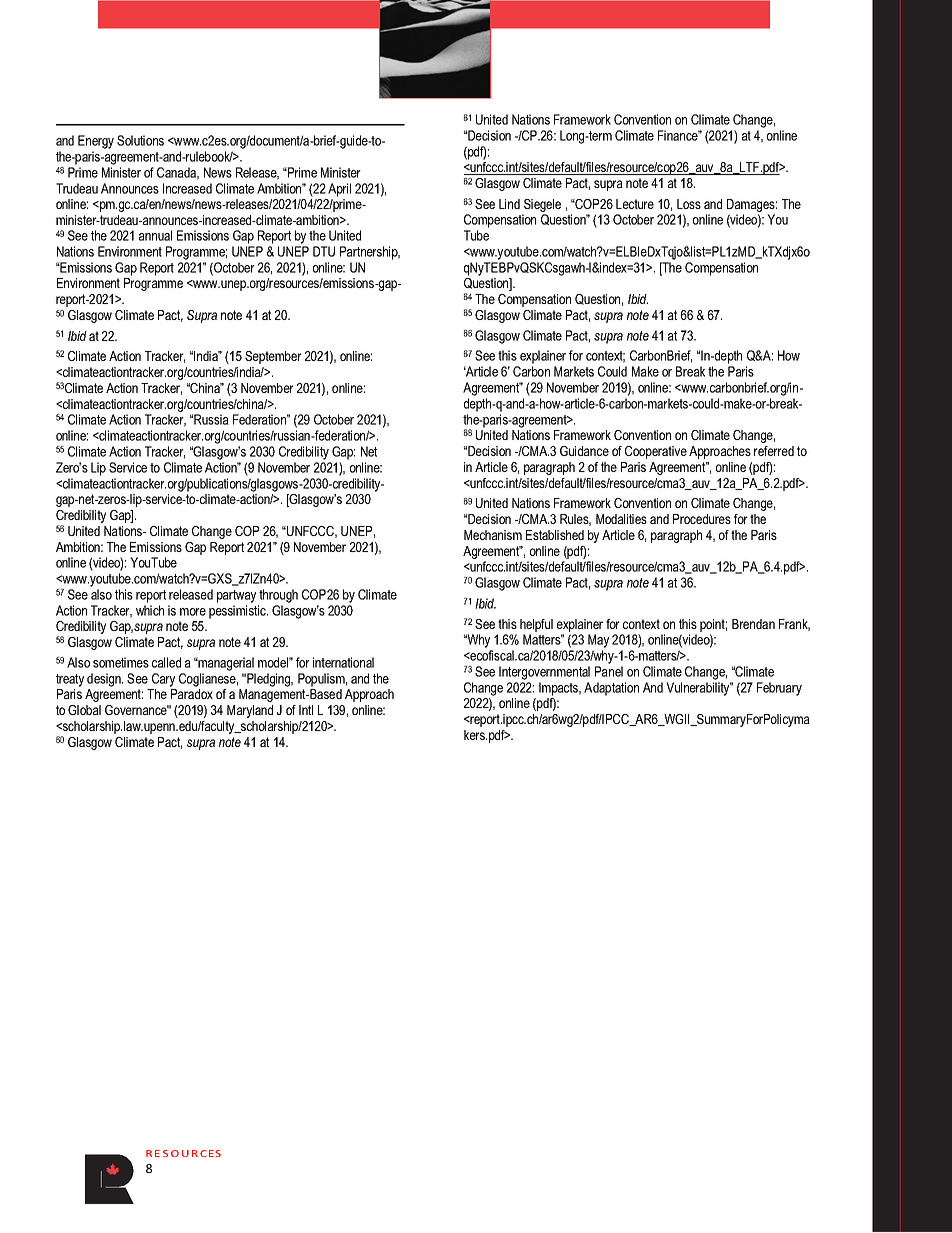 Image resolution: width=952 pixels, height=1233 pixels. Describe the element at coordinates (339, 190) in the screenshot. I see `April` at that location.
